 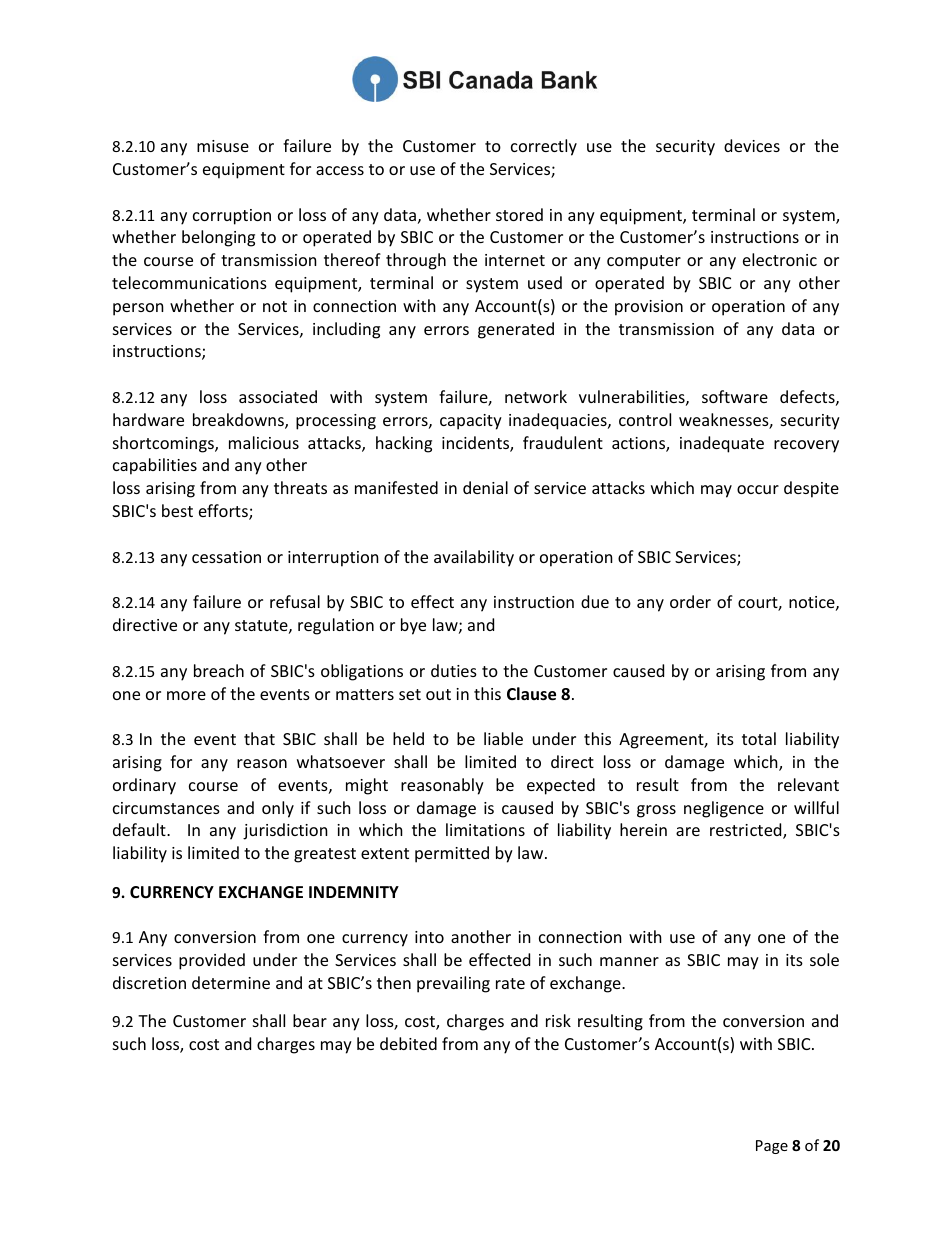 What do you see at coordinates (772, 1147) in the document?
I see `Page` at bounding box center [772, 1147].
